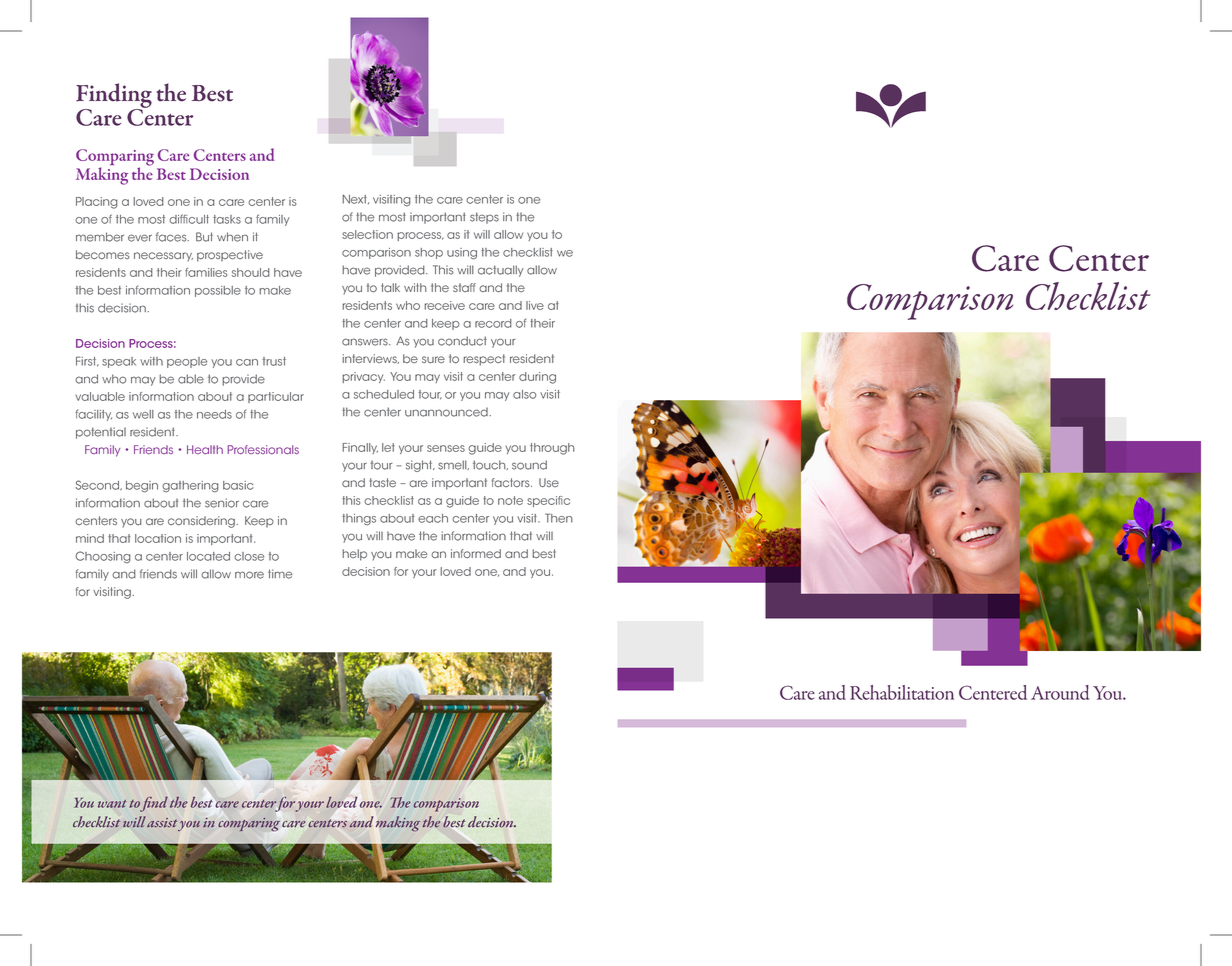  I want to click on Rehabilitation, so click(902, 692).
